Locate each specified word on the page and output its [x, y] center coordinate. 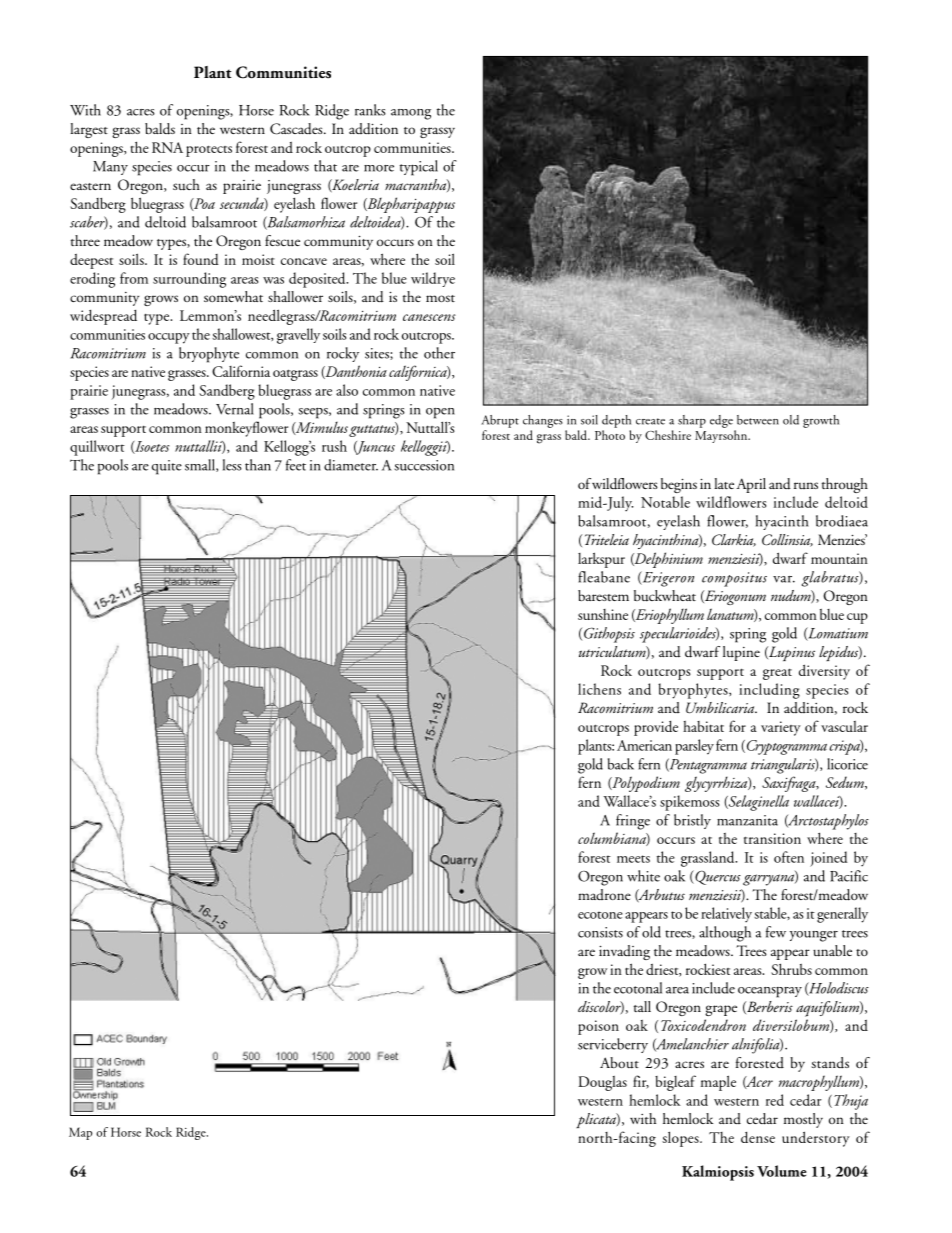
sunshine [603, 614]
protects [209, 151]
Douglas [602, 1083]
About [619, 1063]
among [411, 114]
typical [419, 168]
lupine [741, 653]
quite [167, 467]
